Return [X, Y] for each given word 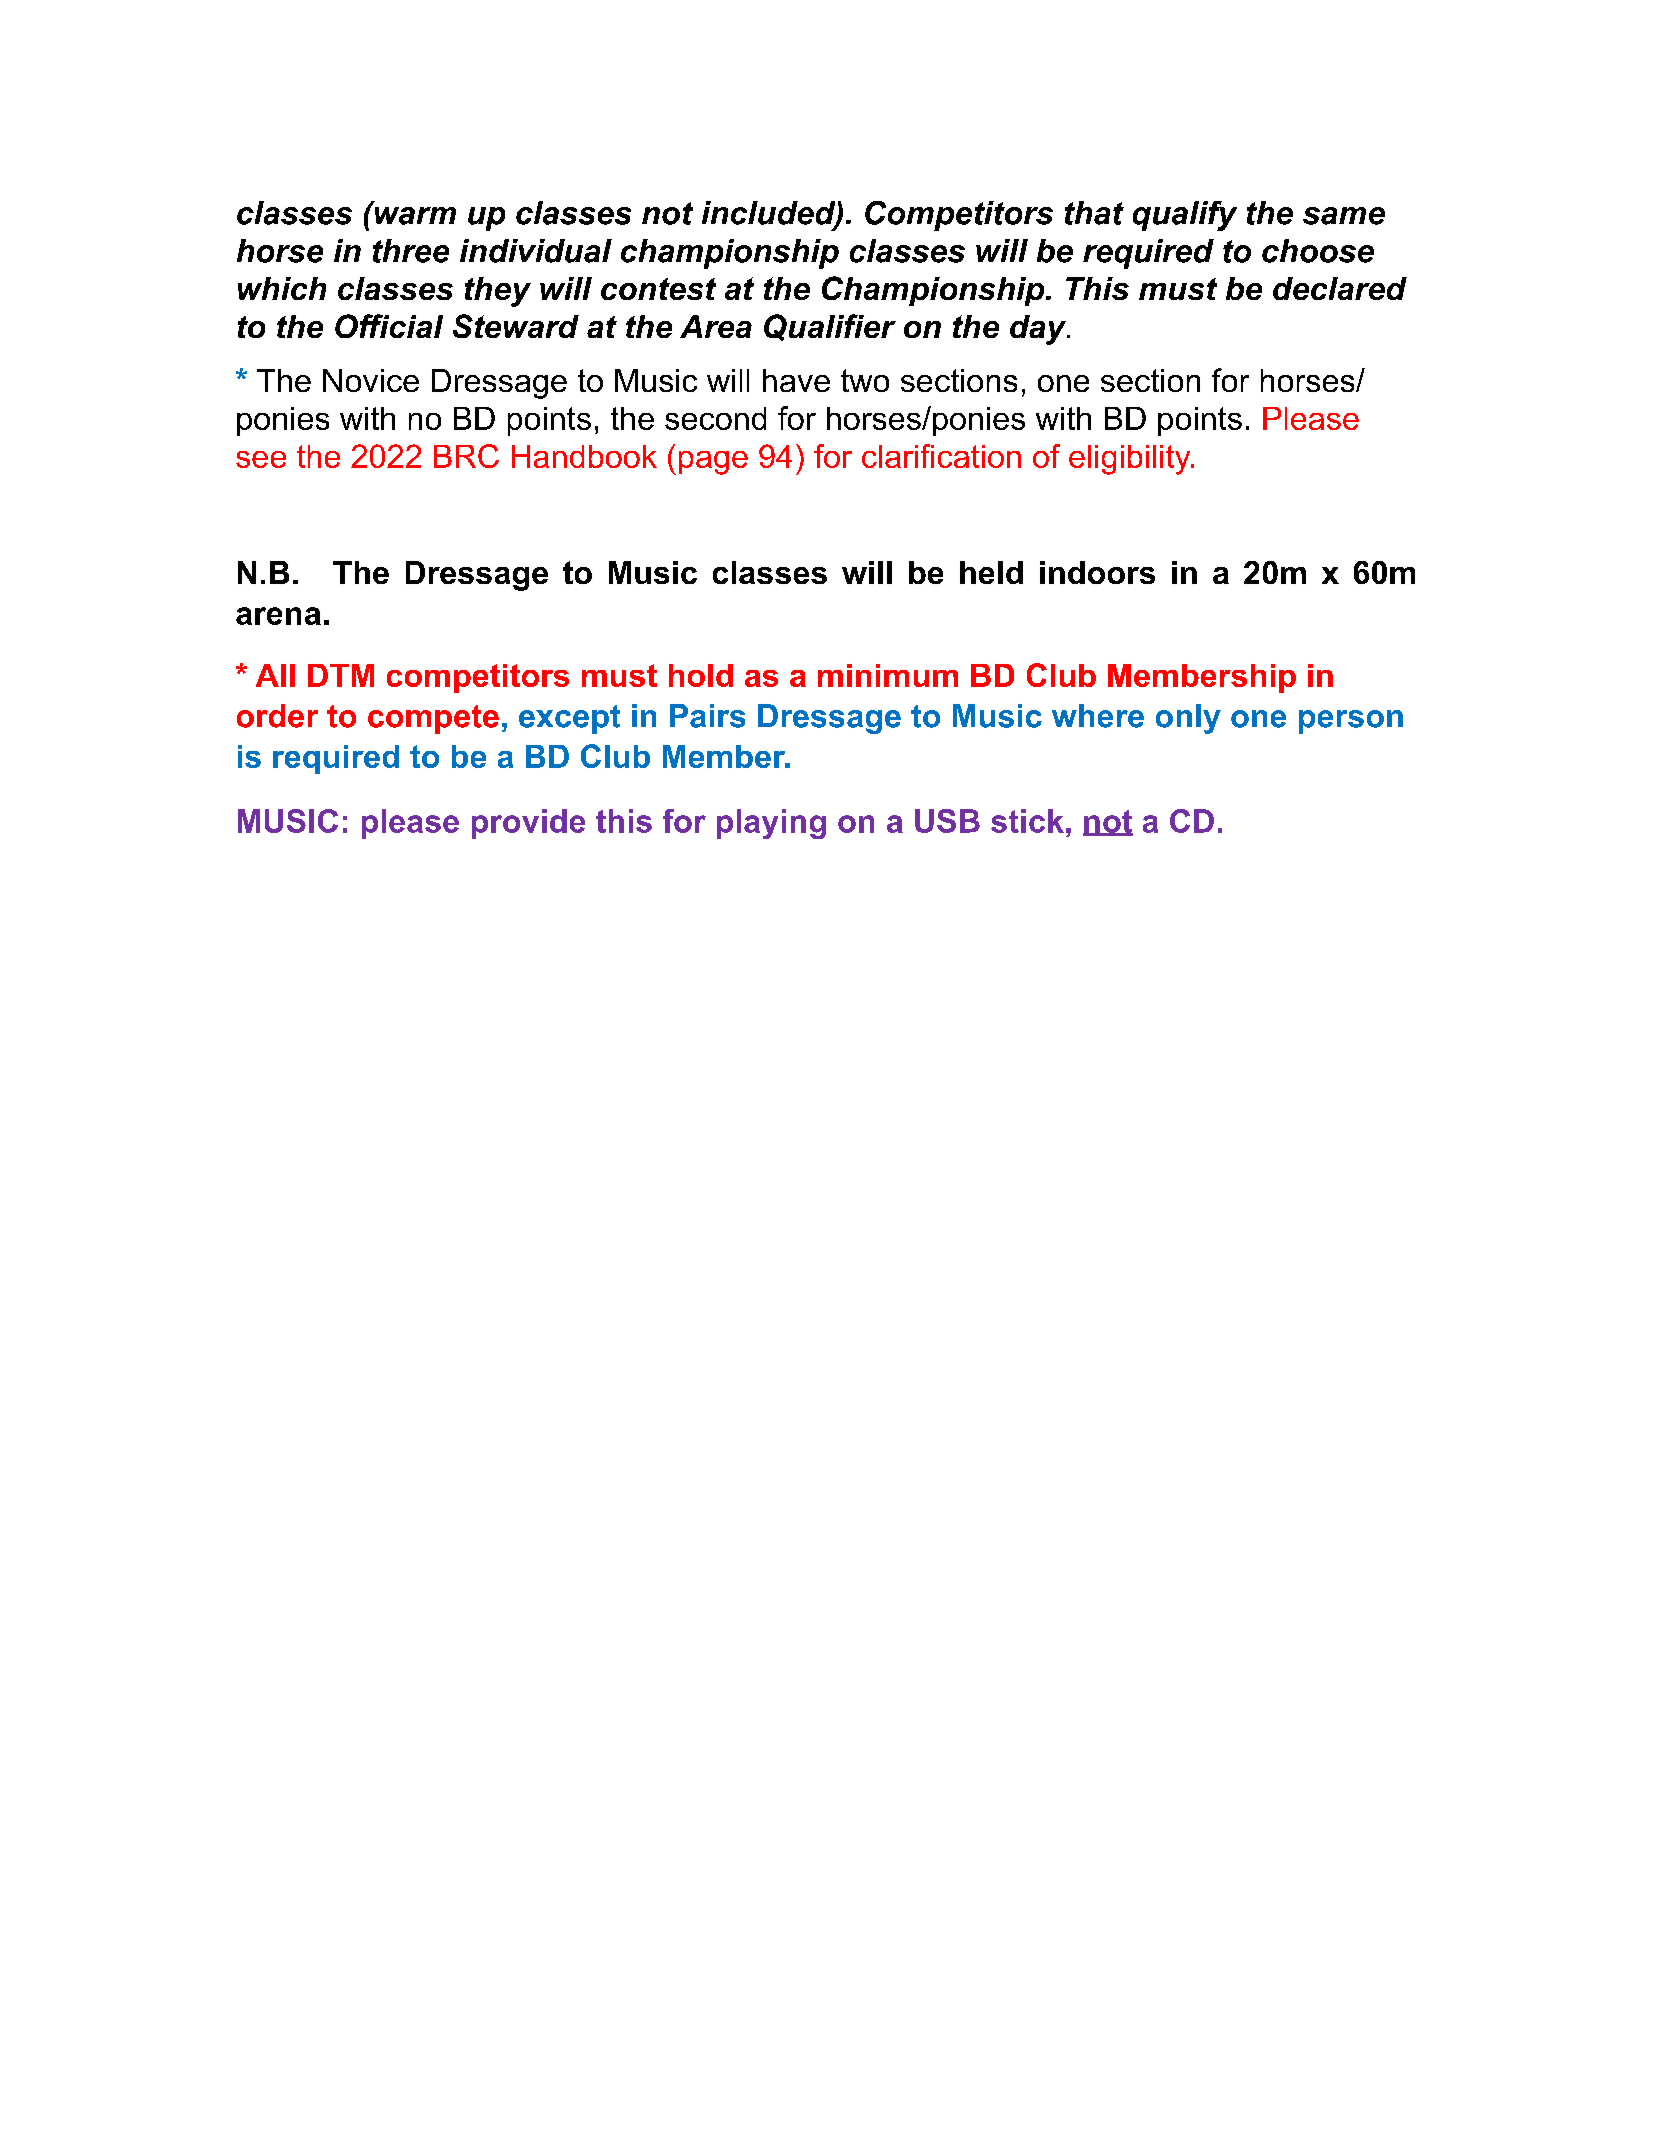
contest [658, 289]
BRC [466, 456]
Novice [371, 380]
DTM [341, 675]
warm [415, 216]
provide [528, 824]
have [796, 380]
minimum [888, 675]
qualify [1185, 216]
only [1188, 719]
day [1039, 330]
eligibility [1131, 460]
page [713, 463]
